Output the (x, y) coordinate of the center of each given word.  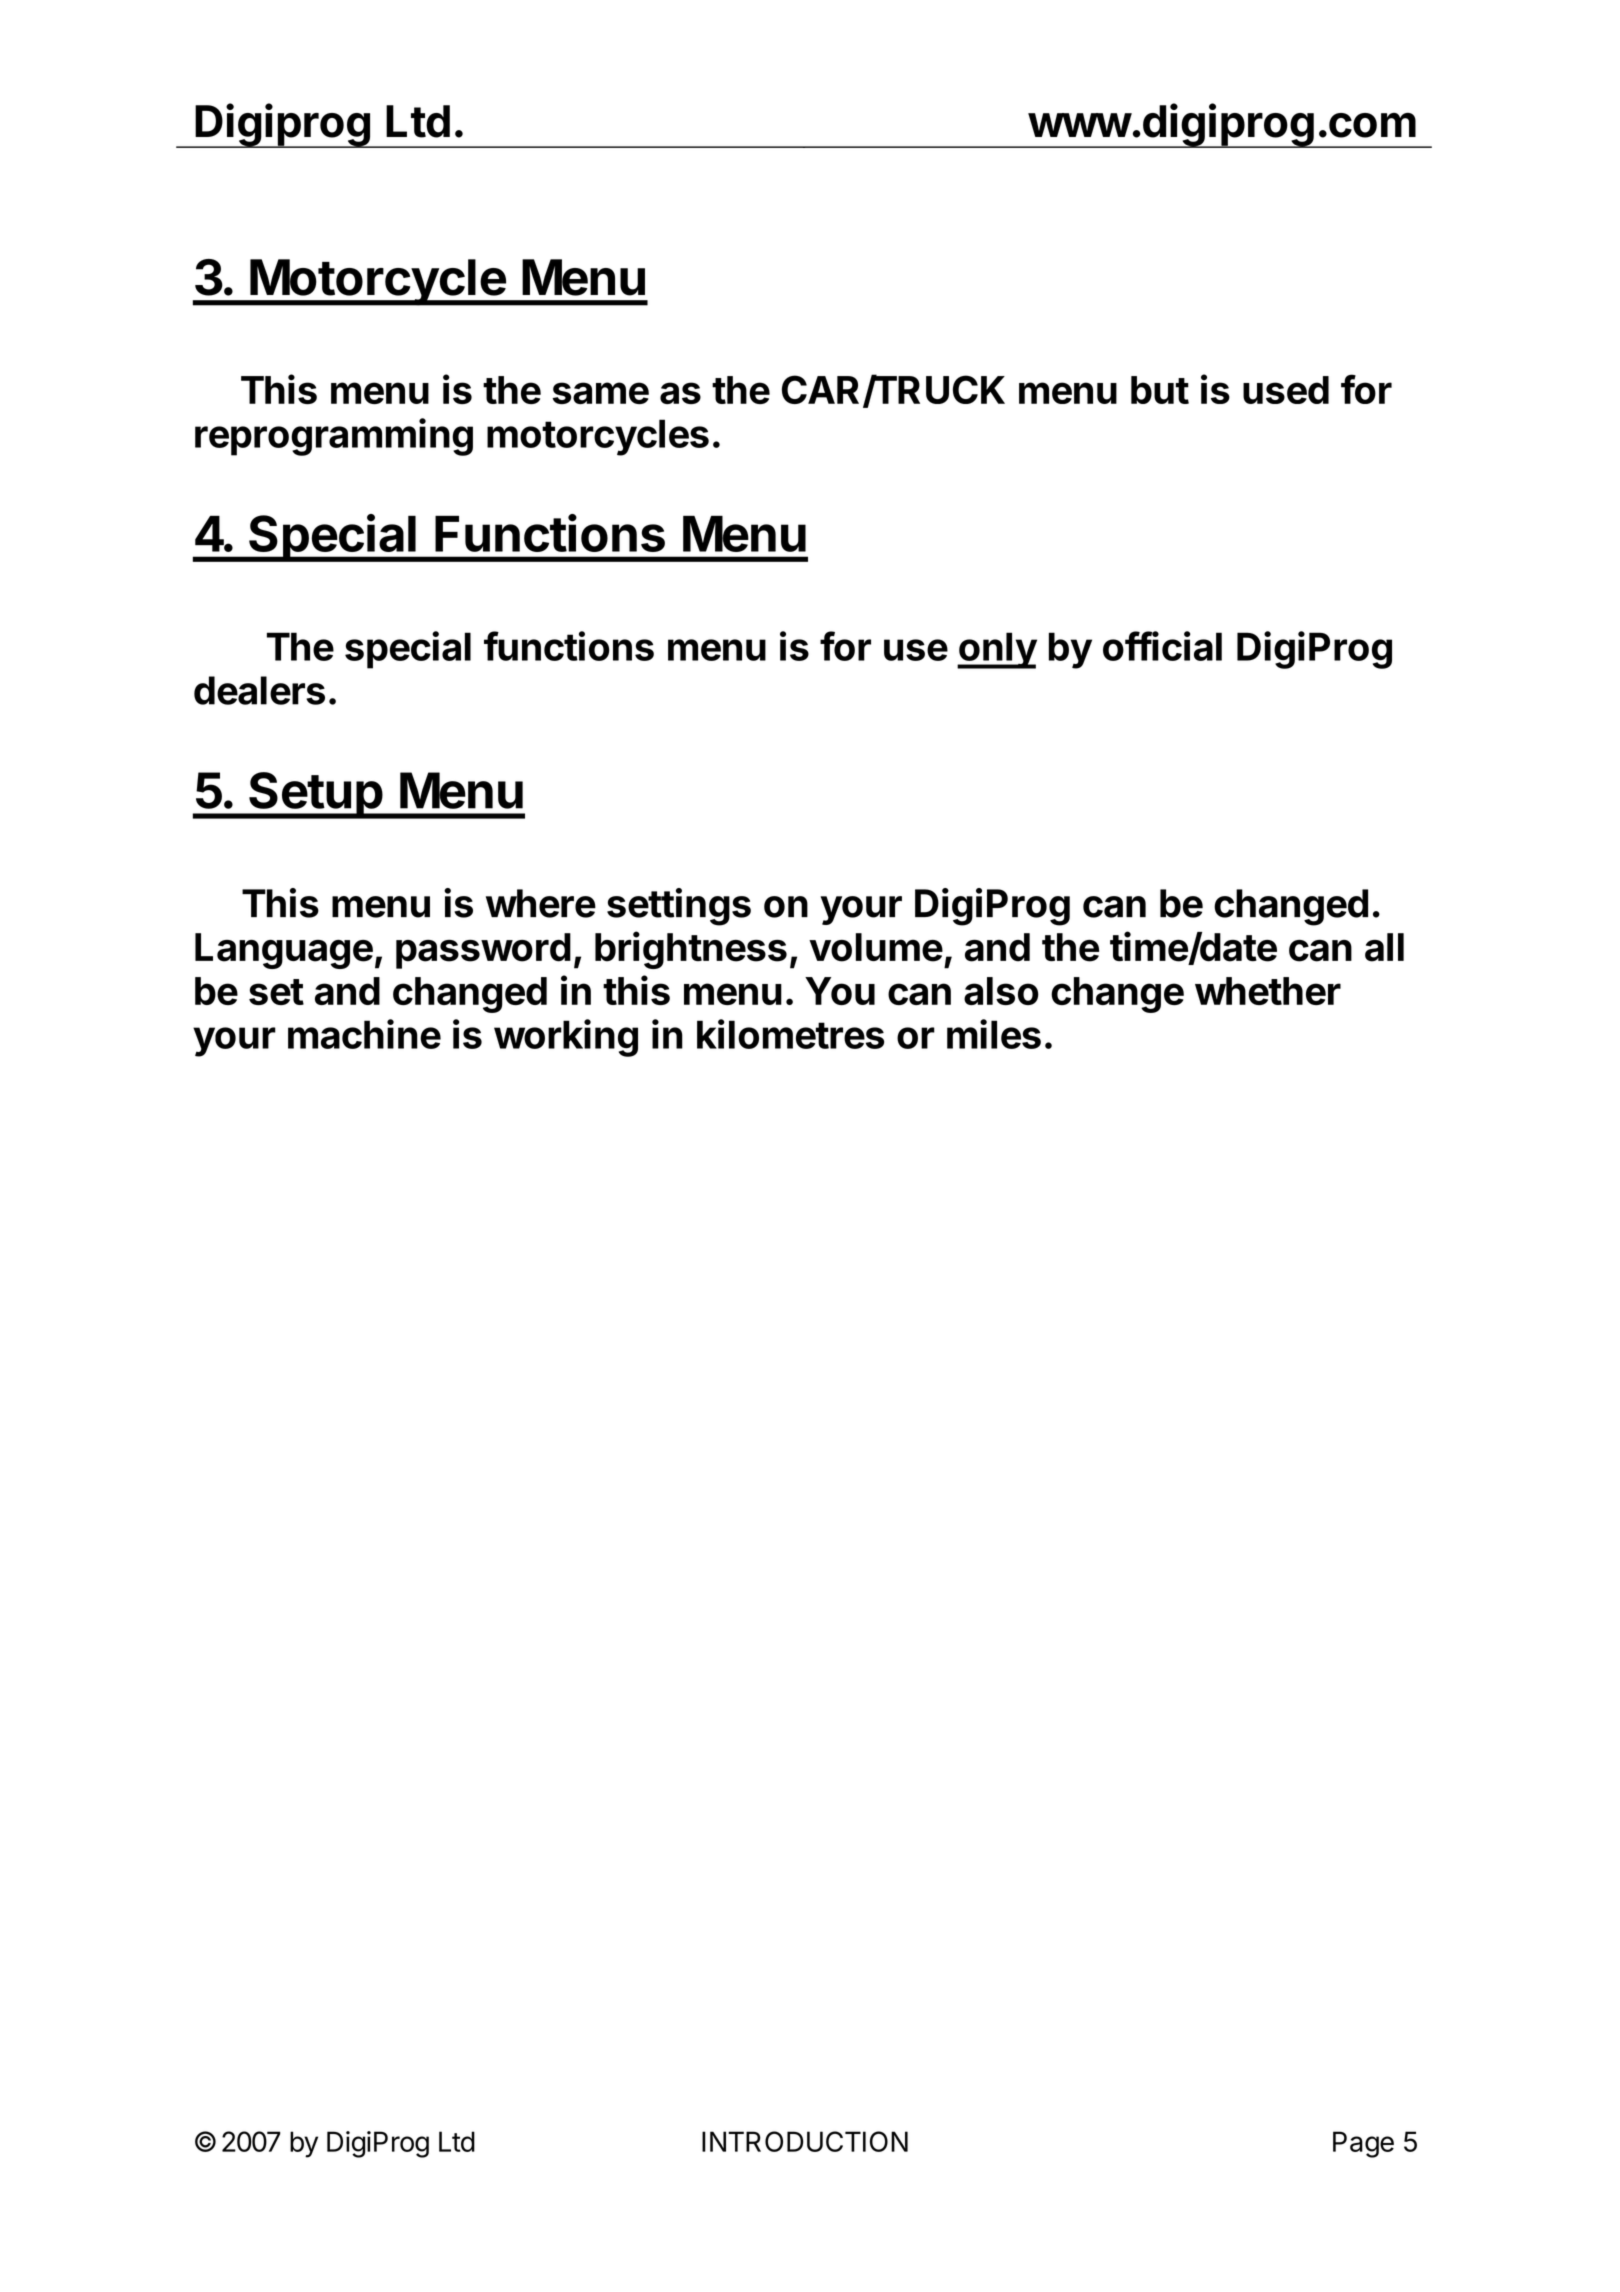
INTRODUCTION (805, 2141)
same (601, 393)
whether (1268, 991)
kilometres (790, 1034)
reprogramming (334, 437)
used (1286, 390)
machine (364, 1034)
